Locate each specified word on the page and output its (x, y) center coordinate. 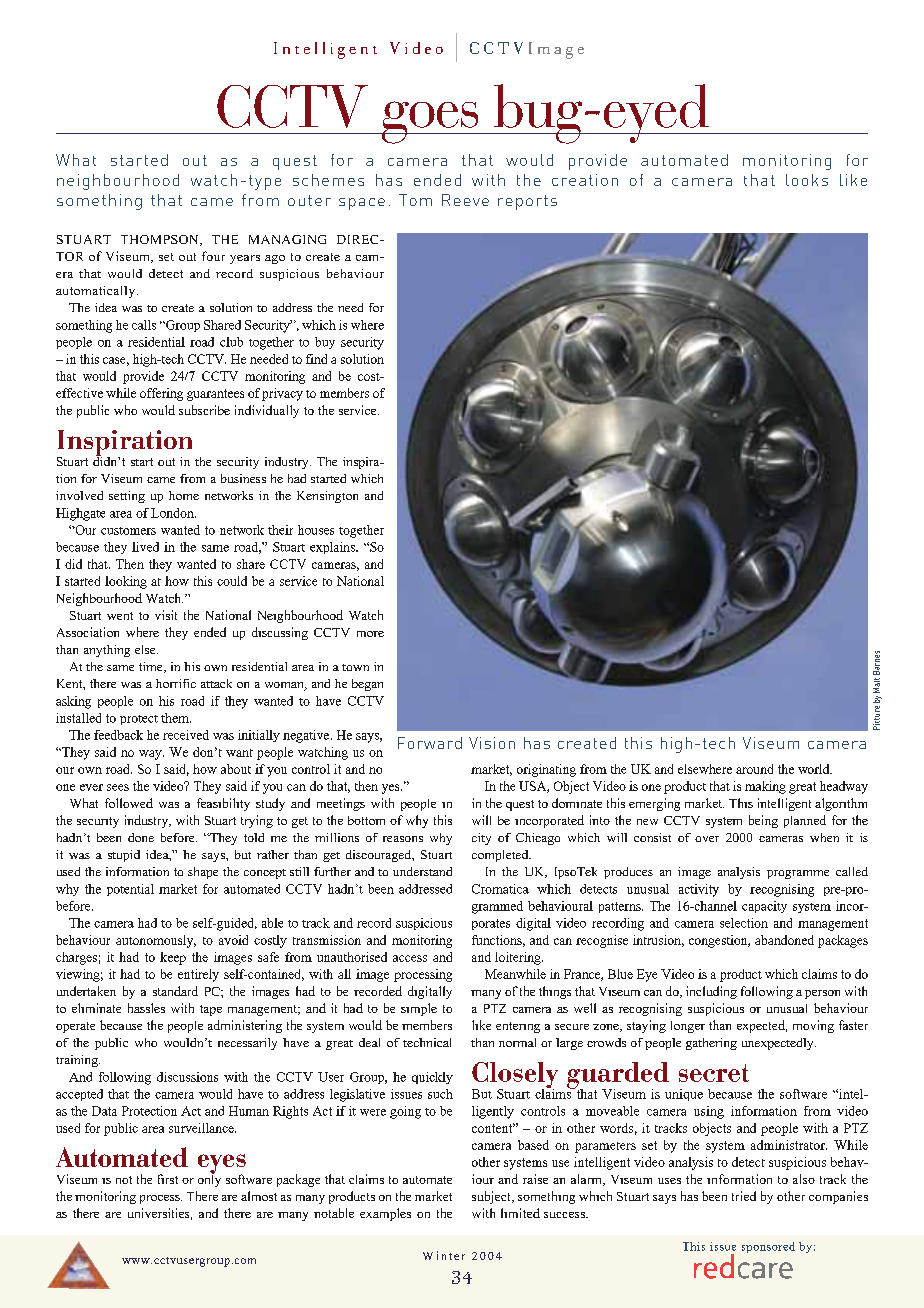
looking (126, 582)
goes (430, 122)
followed (129, 803)
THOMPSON (161, 240)
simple (419, 1009)
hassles (146, 1008)
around (754, 769)
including (711, 992)
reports (527, 202)
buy (325, 343)
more (370, 634)
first (168, 1179)
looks (807, 180)
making (765, 787)
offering (161, 394)
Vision (492, 743)
